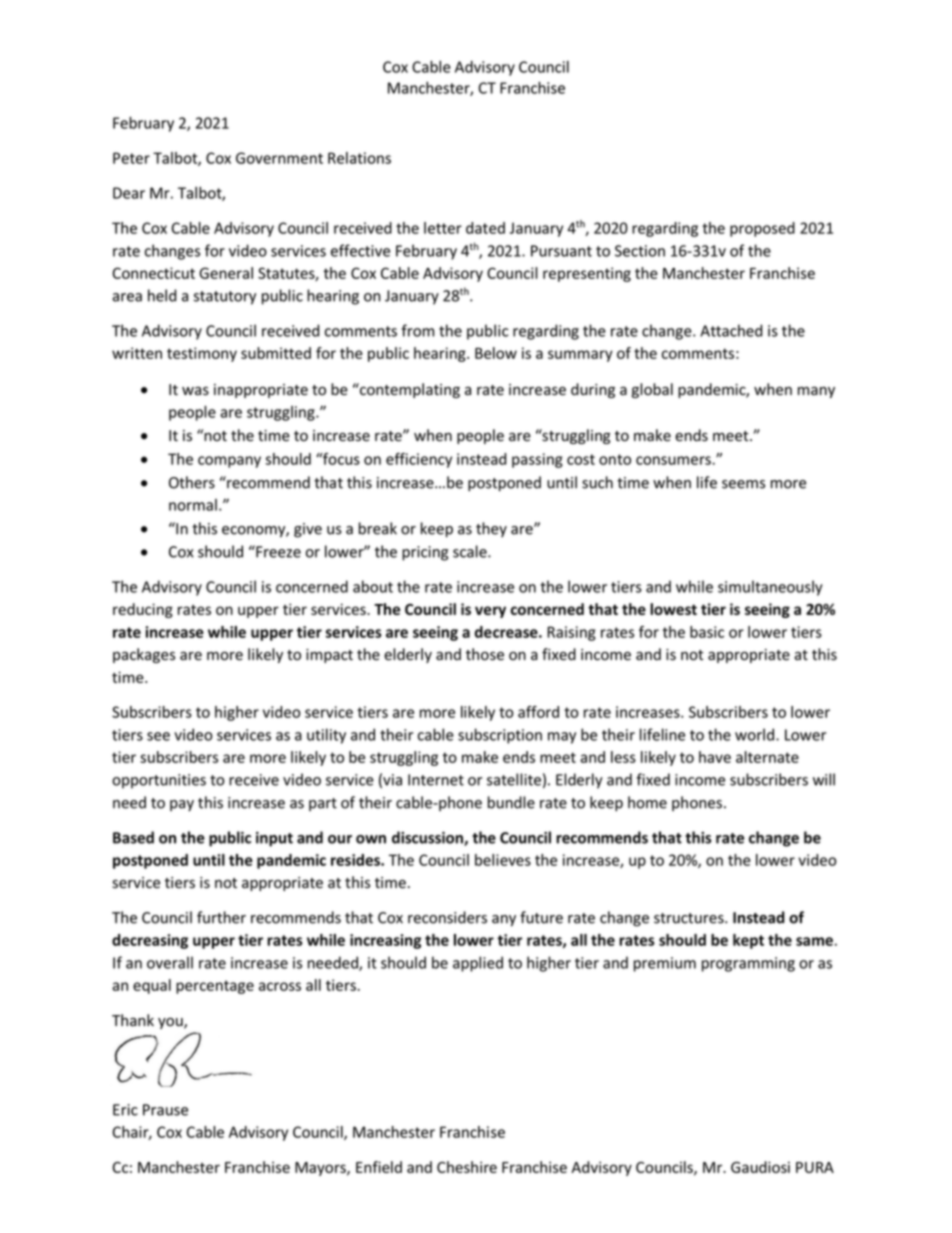 Image resolution: width=952 pixels, height=1233 pixels. Describe the element at coordinates (496, 353) in the screenshot. I see `Below` at that location.
